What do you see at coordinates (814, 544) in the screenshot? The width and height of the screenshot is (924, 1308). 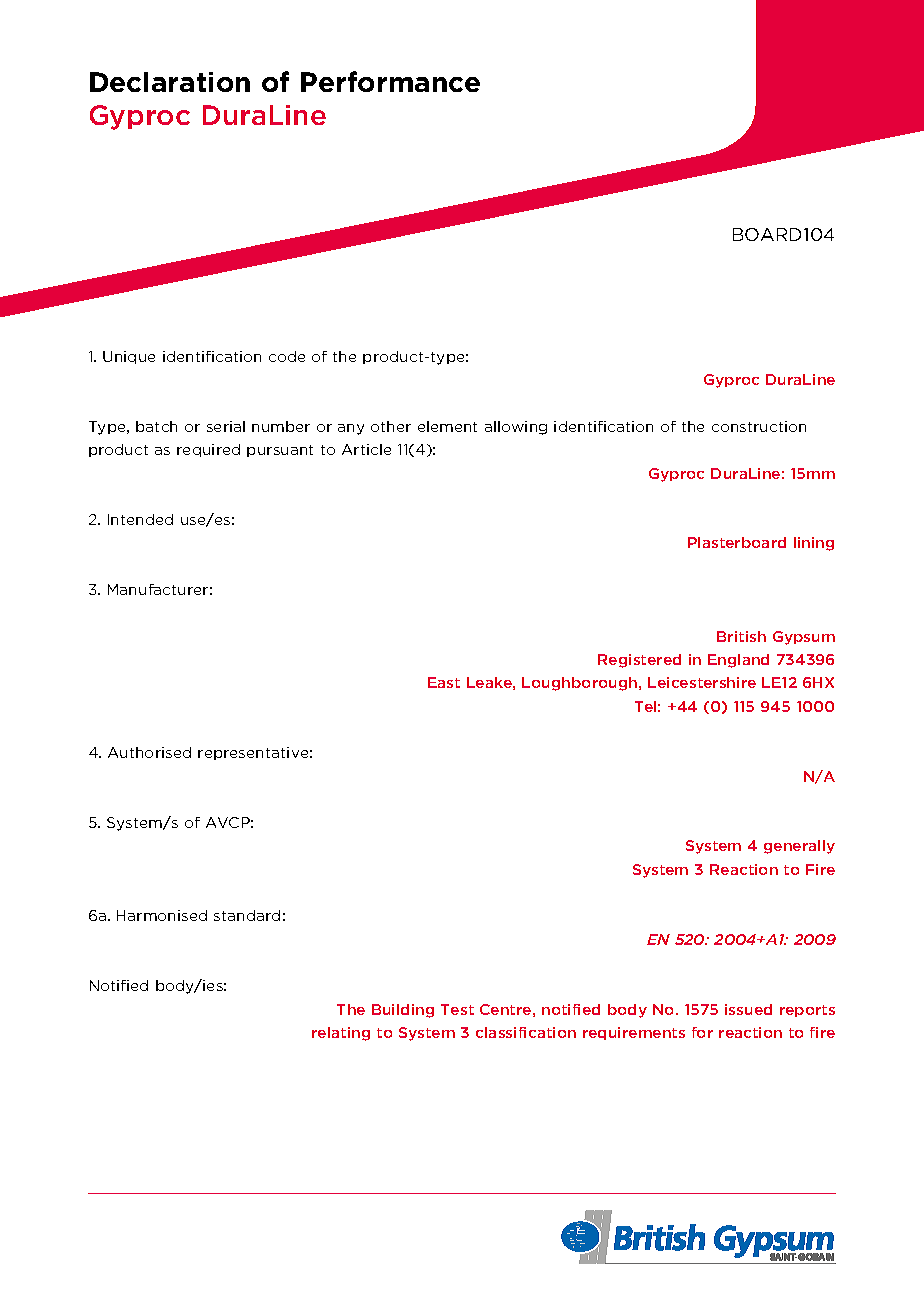 I see `lining` at bounding box center [814, 544].
